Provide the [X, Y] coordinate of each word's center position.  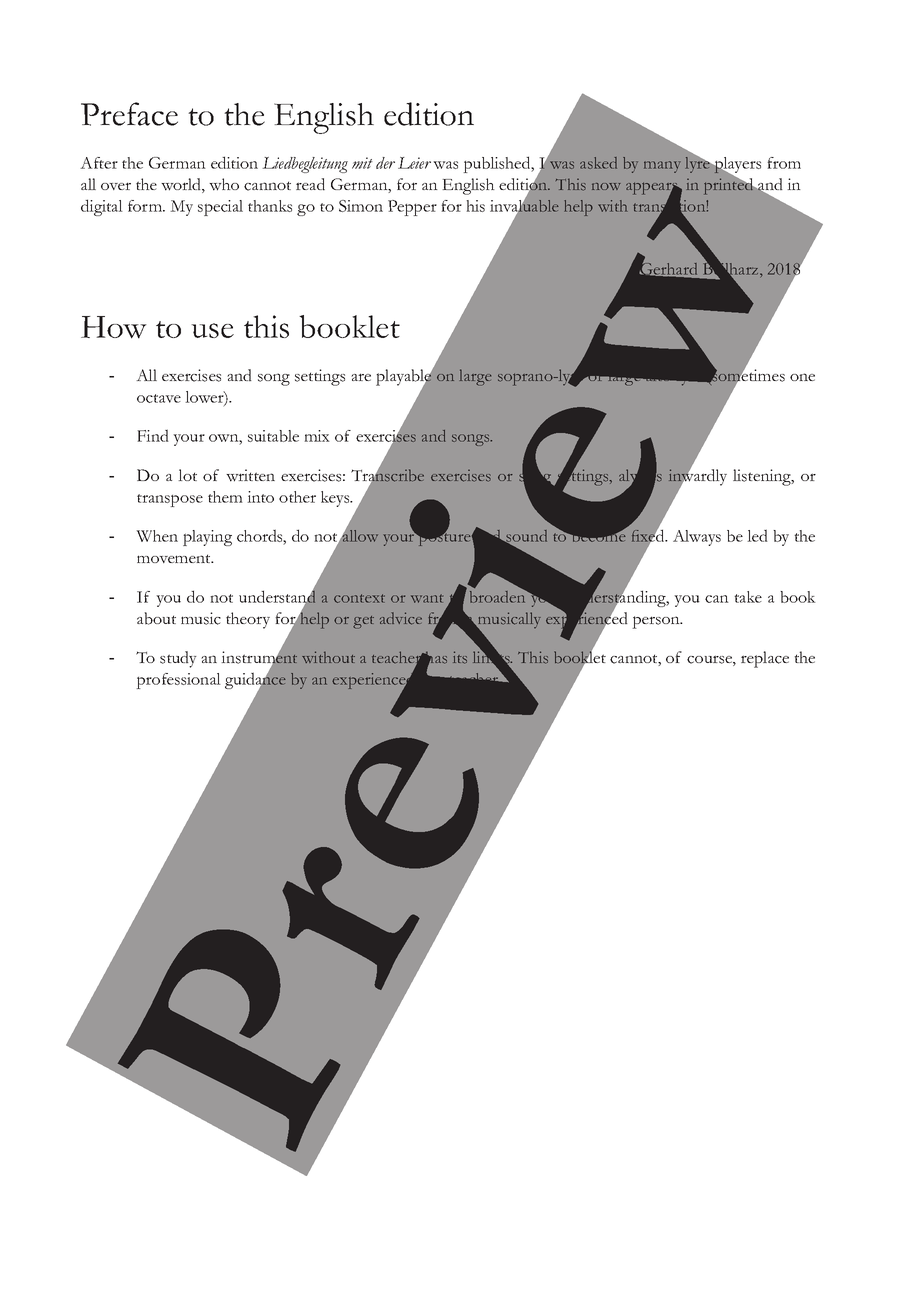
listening [763, 477]
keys [336, 499]
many [662, 167]
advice [401, 618]
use [212, 330]
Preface [129, 114]
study [178, 659]
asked [598, 163]
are [361, 377]
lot [187, 475]
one [802, 377]
